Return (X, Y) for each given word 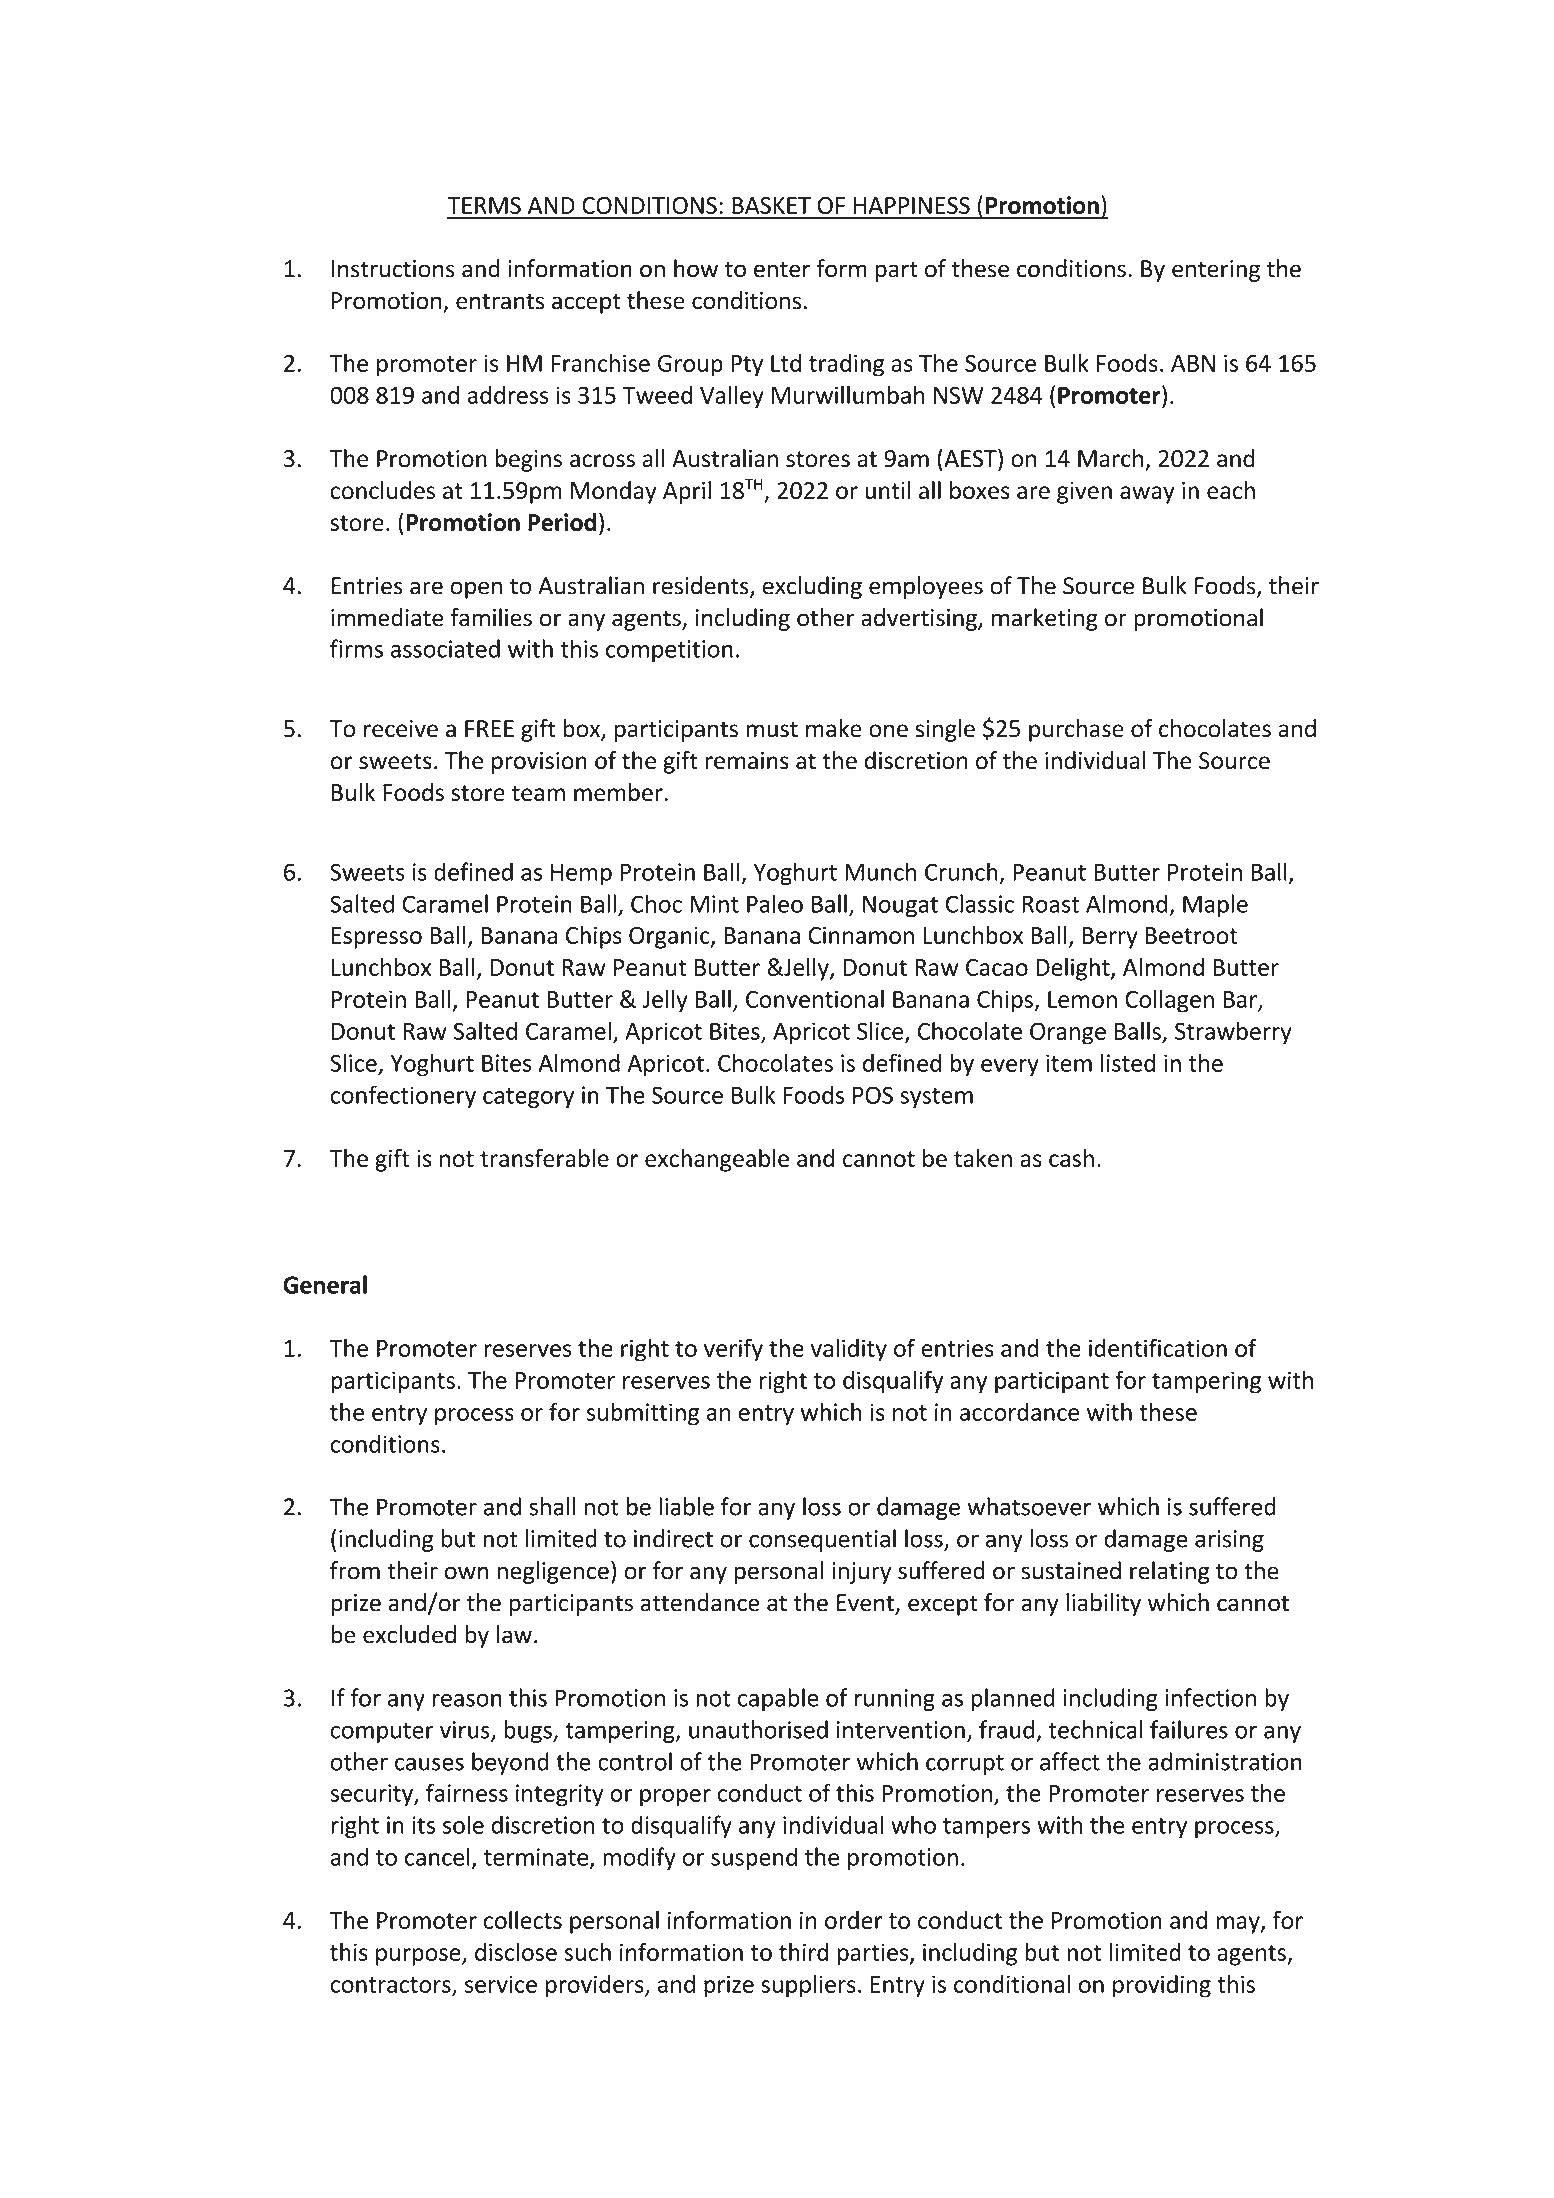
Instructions (393, 269)
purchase (1076, 730)
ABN (1193, 363)
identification (1158, 1347)
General (325, 1284)
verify (733, 1350)
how (696, 268)
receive (401, 729)
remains (747, 761)
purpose (419, 1957)
